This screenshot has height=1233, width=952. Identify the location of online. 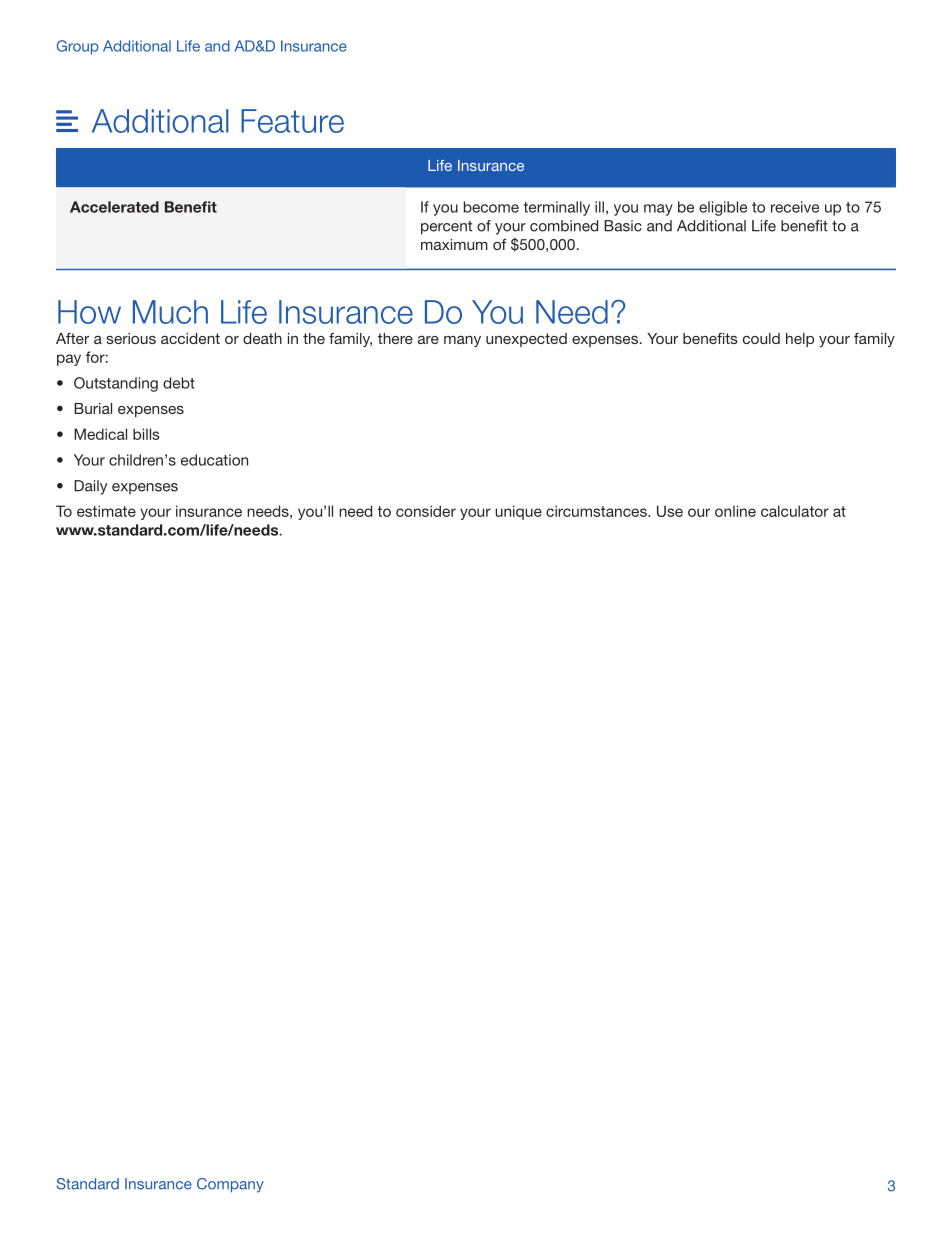
(735, 511).
